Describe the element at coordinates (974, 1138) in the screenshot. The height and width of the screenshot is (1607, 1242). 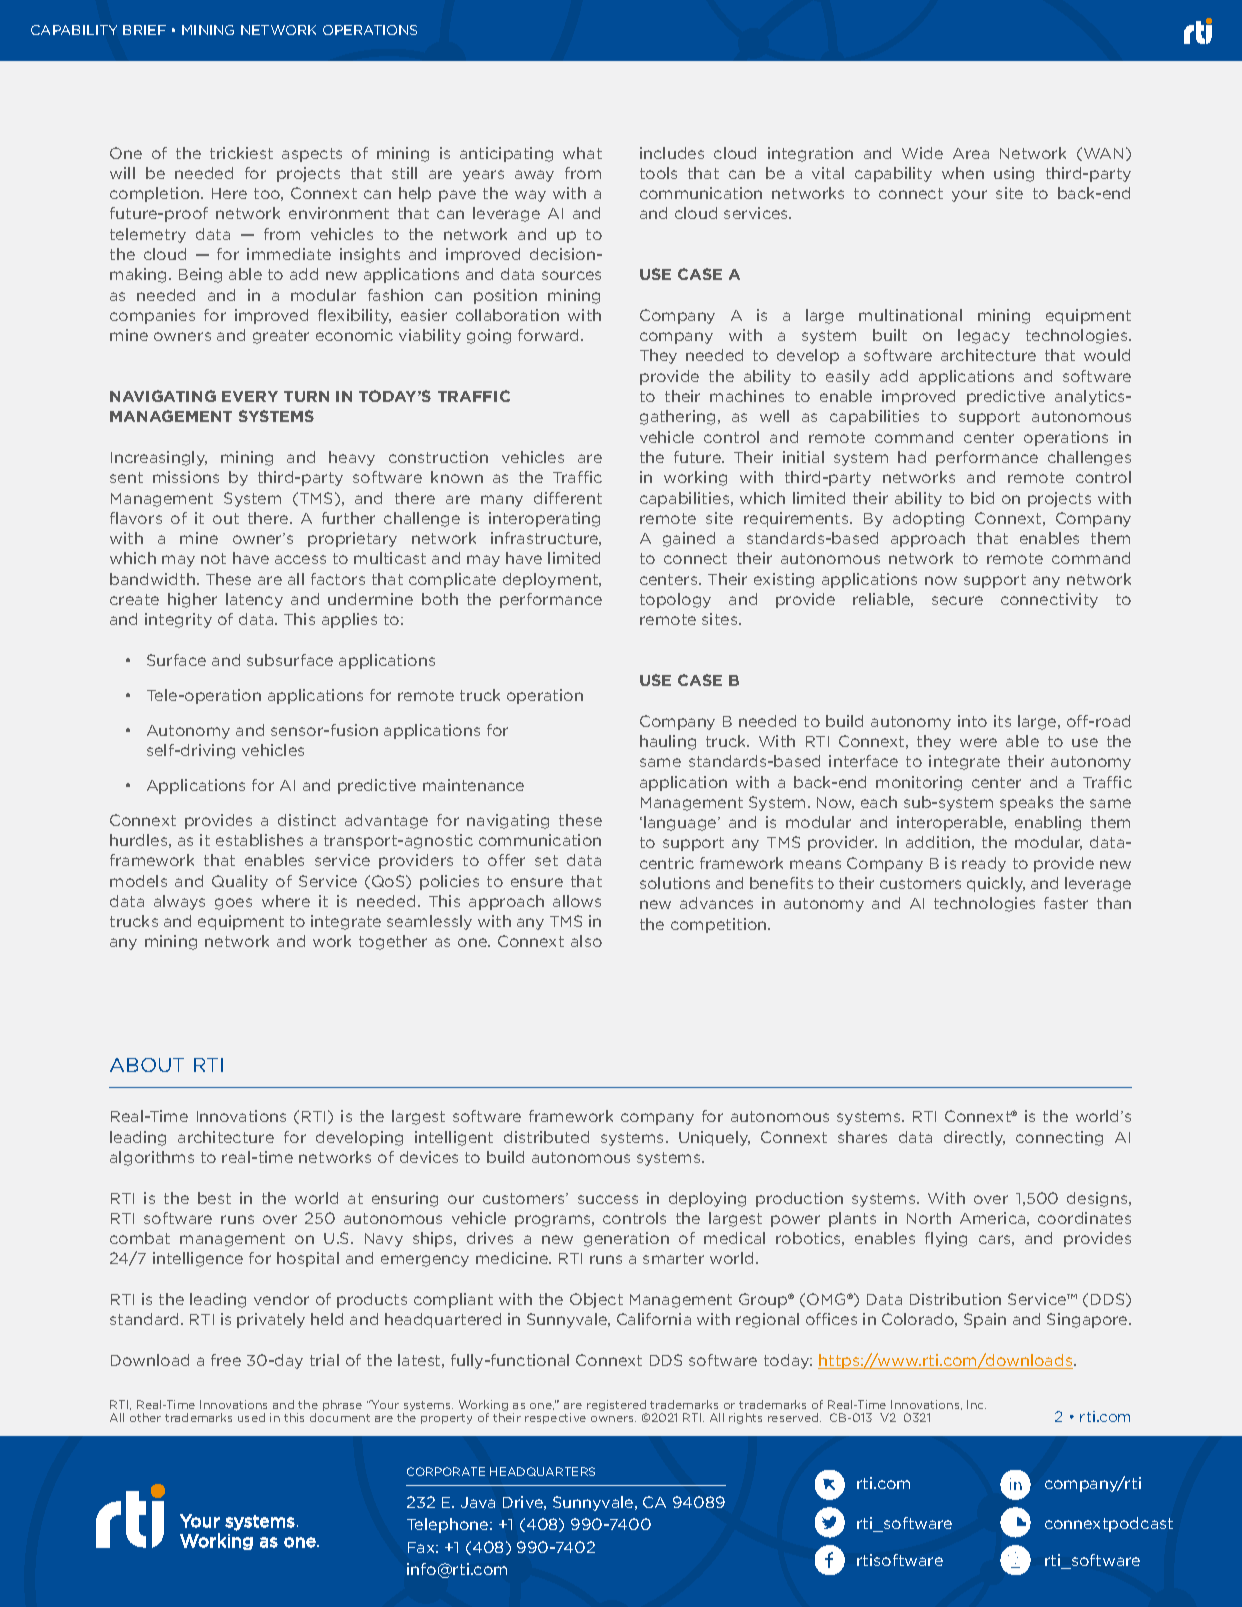
I see `directly` at that location.
